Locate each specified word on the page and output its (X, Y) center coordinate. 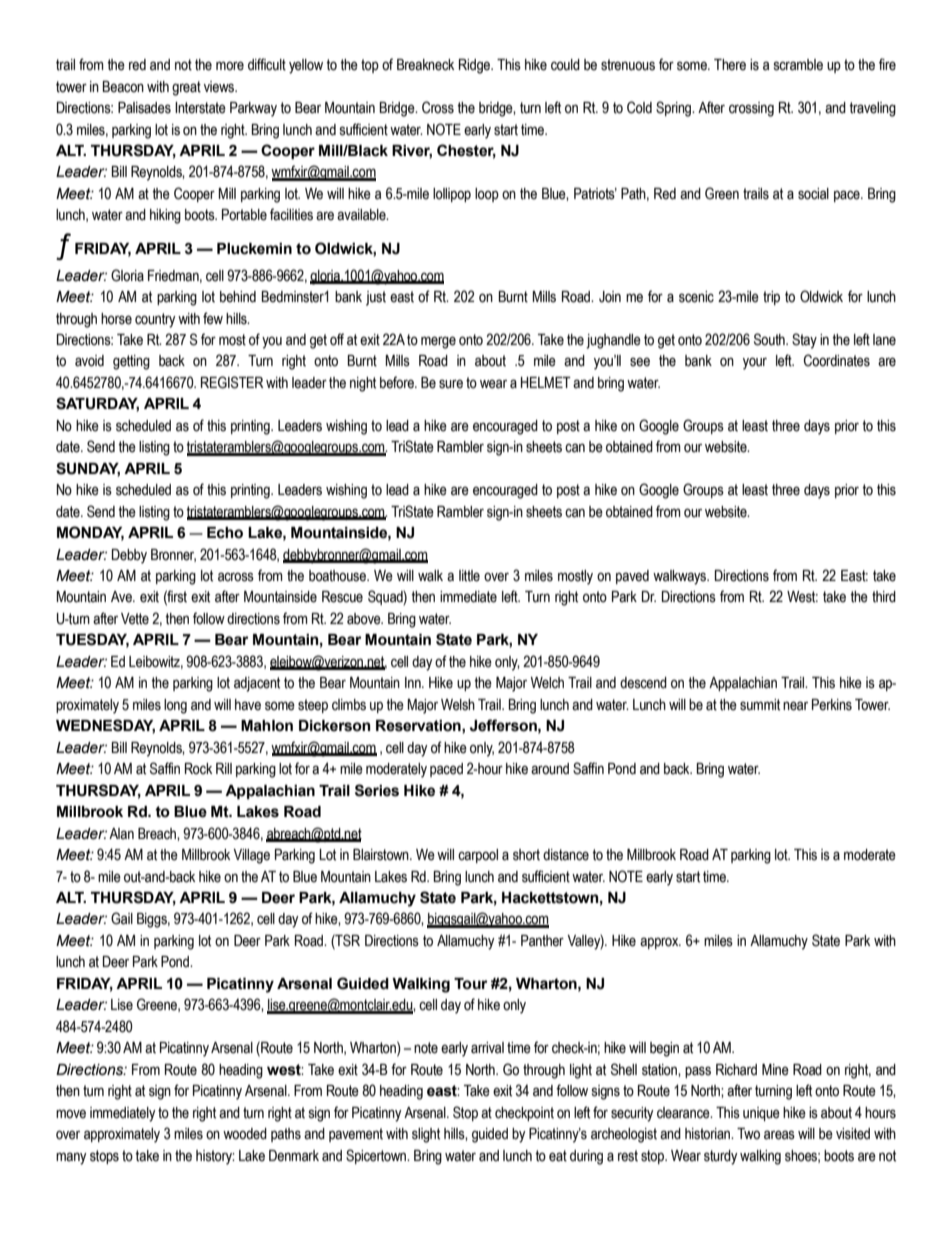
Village (251, 856)
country (155, 320)
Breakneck (425, 65)
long (175, 706)
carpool (478, 856)
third (884, 597)
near (795, 706)
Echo (225, 533)
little (469, 576)
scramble (798, 65)
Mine (775, 1070)
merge (438, 342)
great (186, 88)
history (215, 1157)
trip (771, 298)
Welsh (458, 705)
